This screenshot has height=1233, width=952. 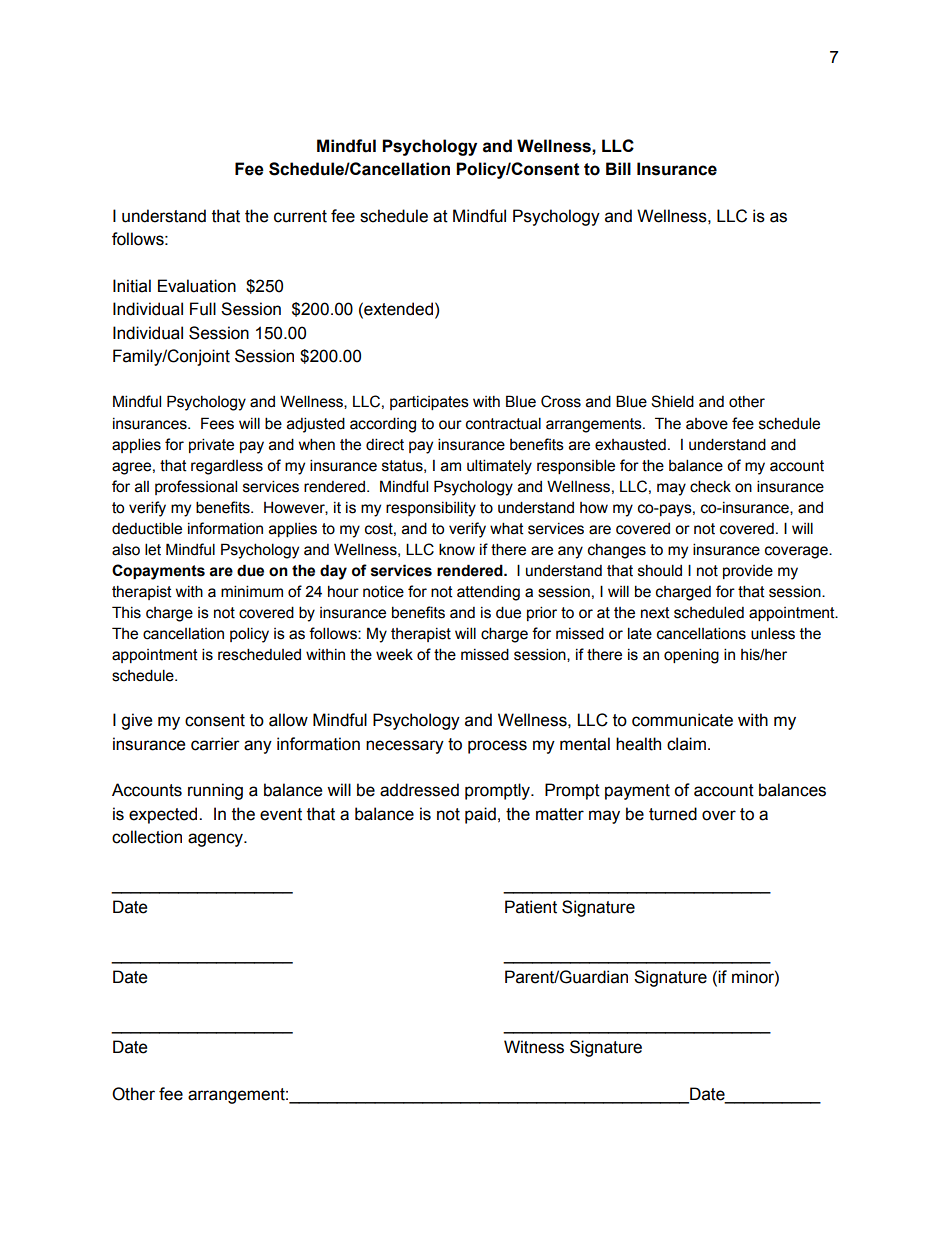 I want to click on attending, so click(x=488, y=593).
